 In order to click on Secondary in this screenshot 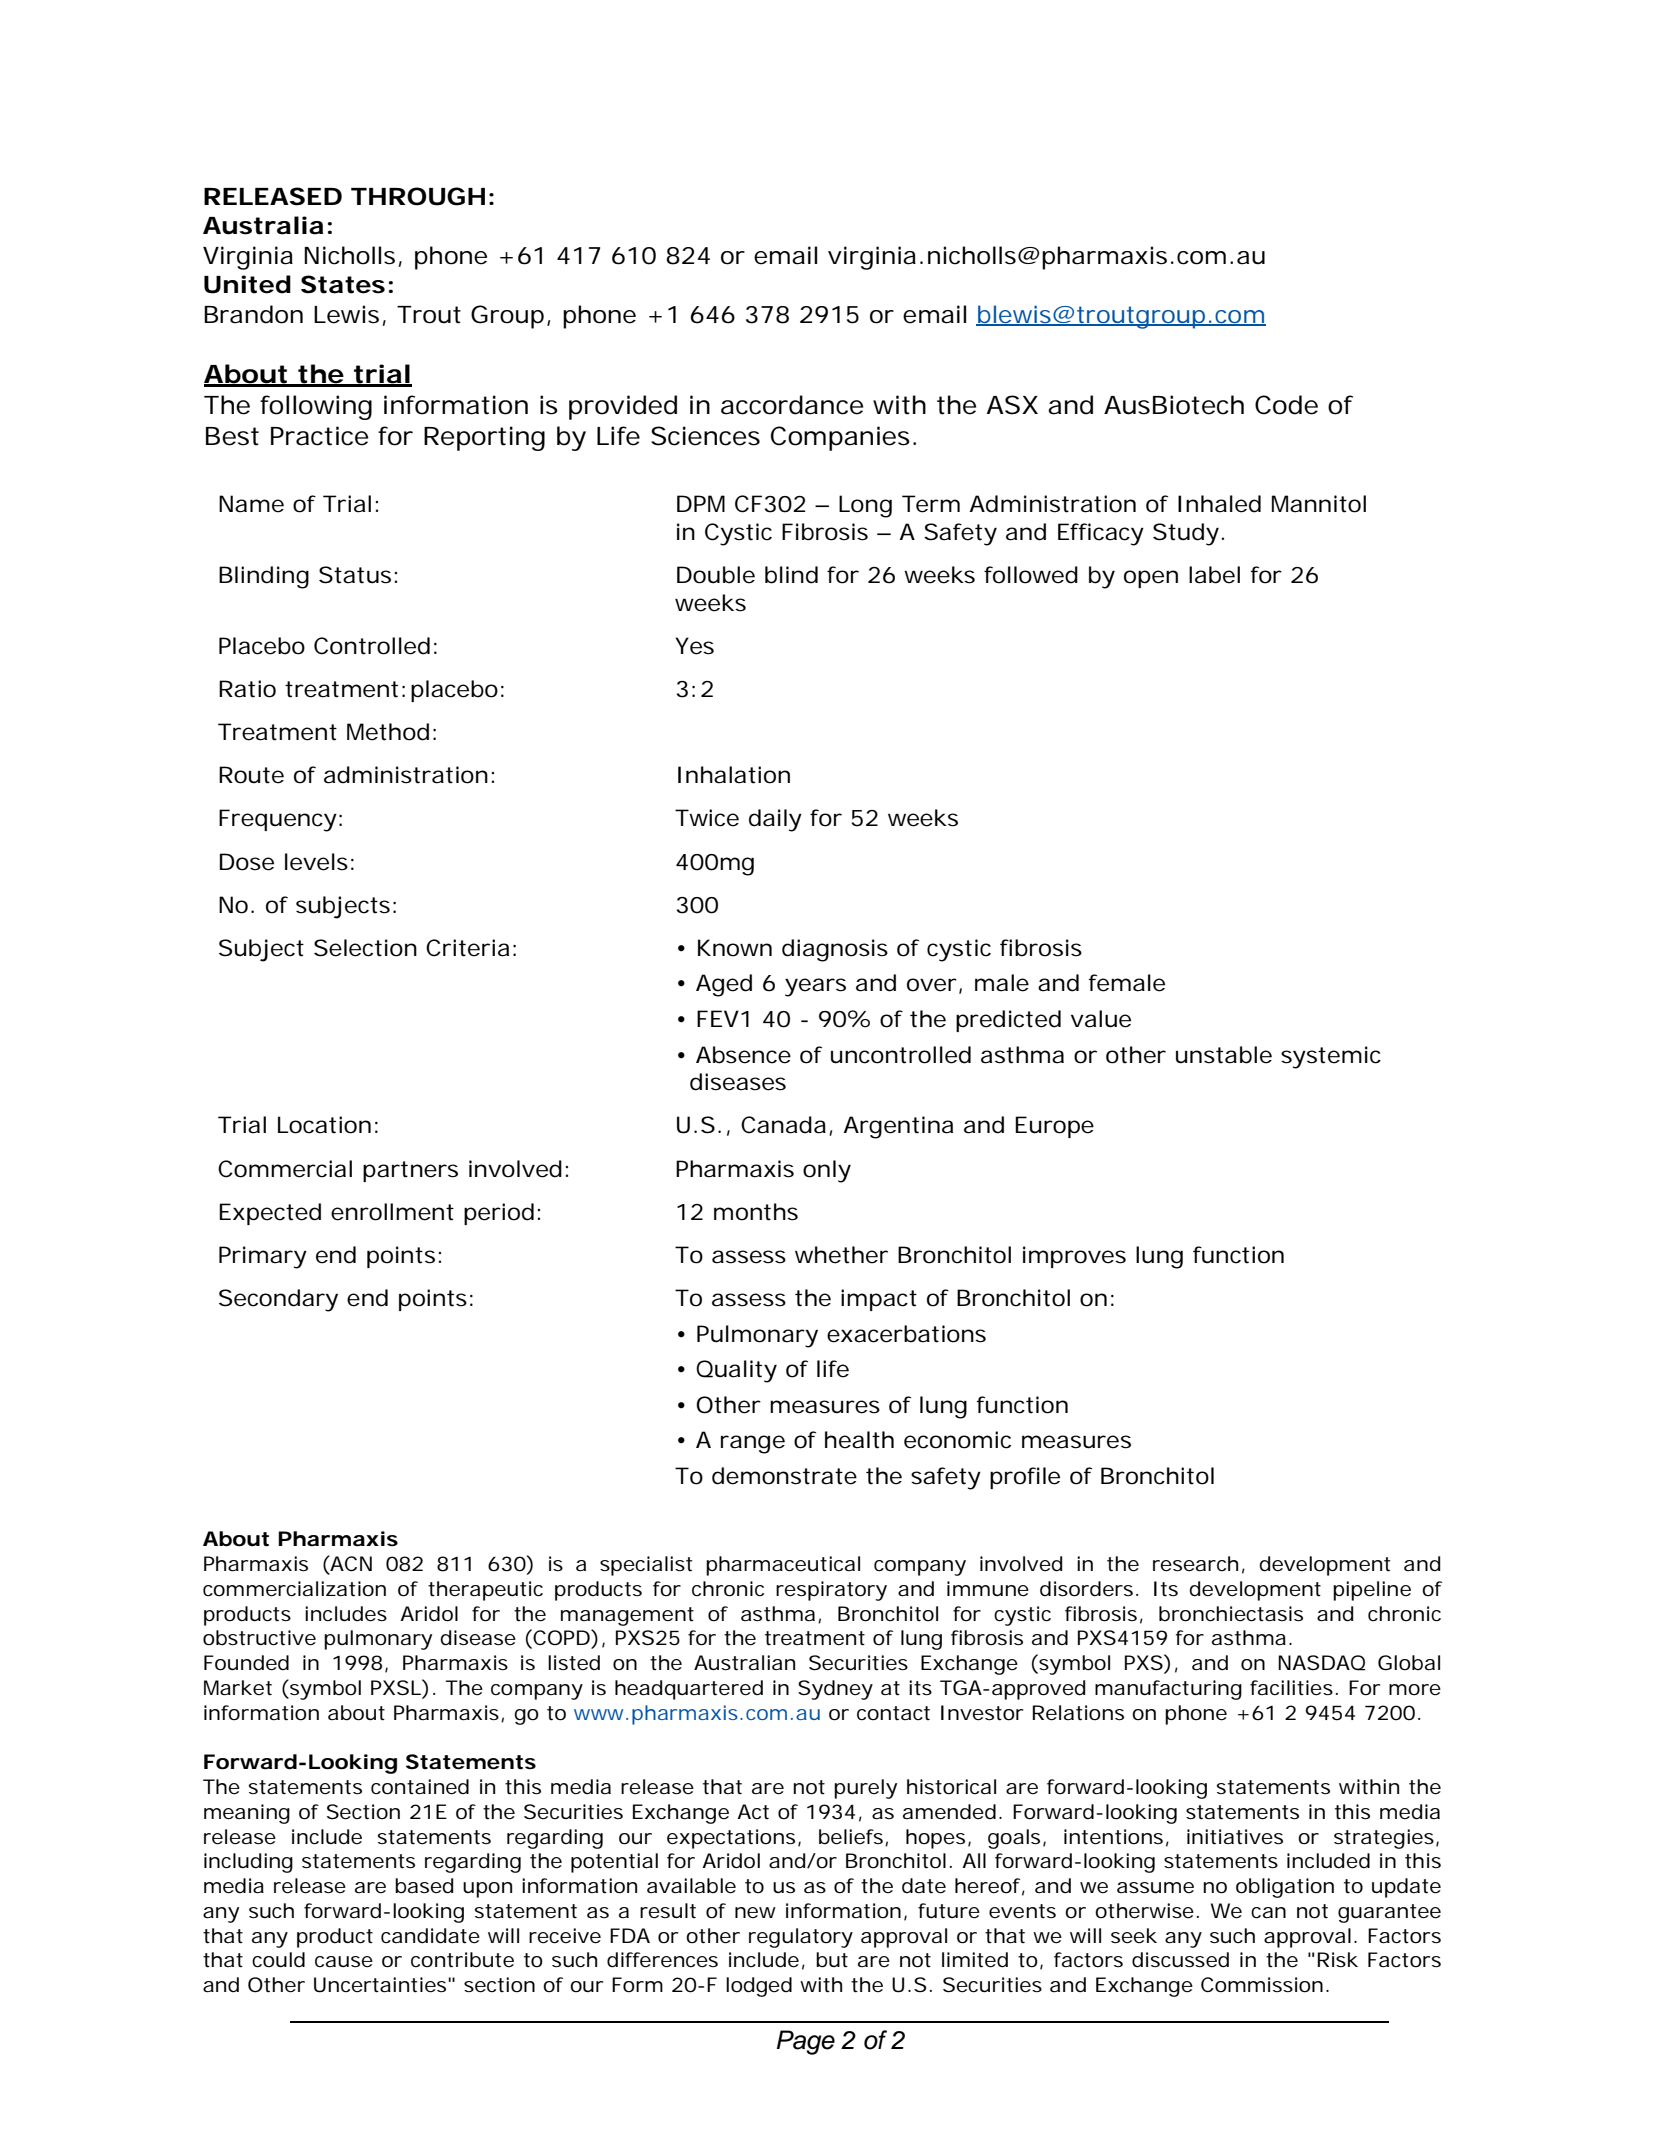, I will do `click(278, 1300)`.
